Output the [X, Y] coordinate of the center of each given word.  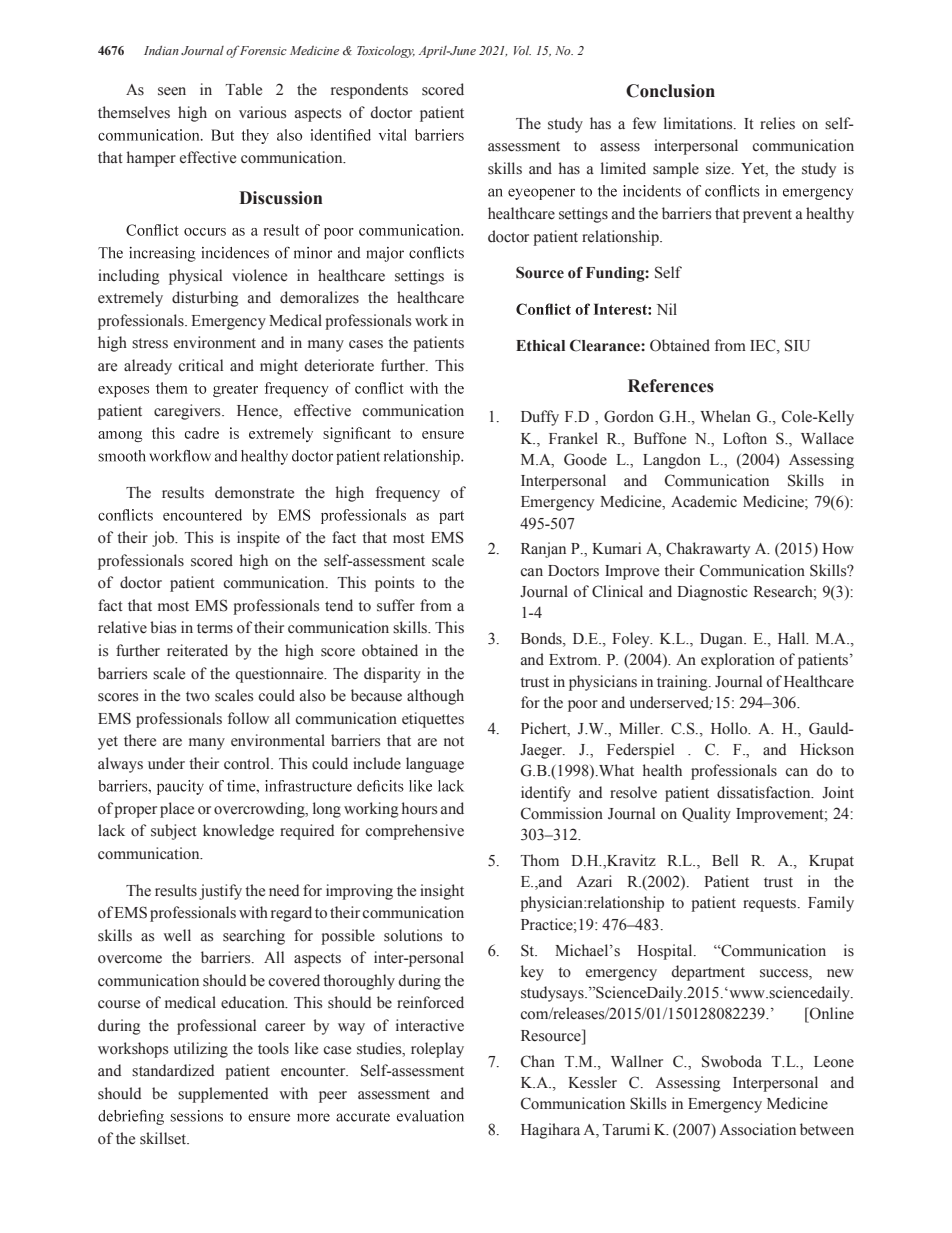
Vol [522, 50]
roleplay [437, 1050]
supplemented [223, 1095]
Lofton [745, 438]
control [248, 763]
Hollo [730, 728]
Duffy [540, 418]
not [454, 741]
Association [757, 1129]
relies [777, 123]
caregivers [188, 412]
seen [172, 91]
